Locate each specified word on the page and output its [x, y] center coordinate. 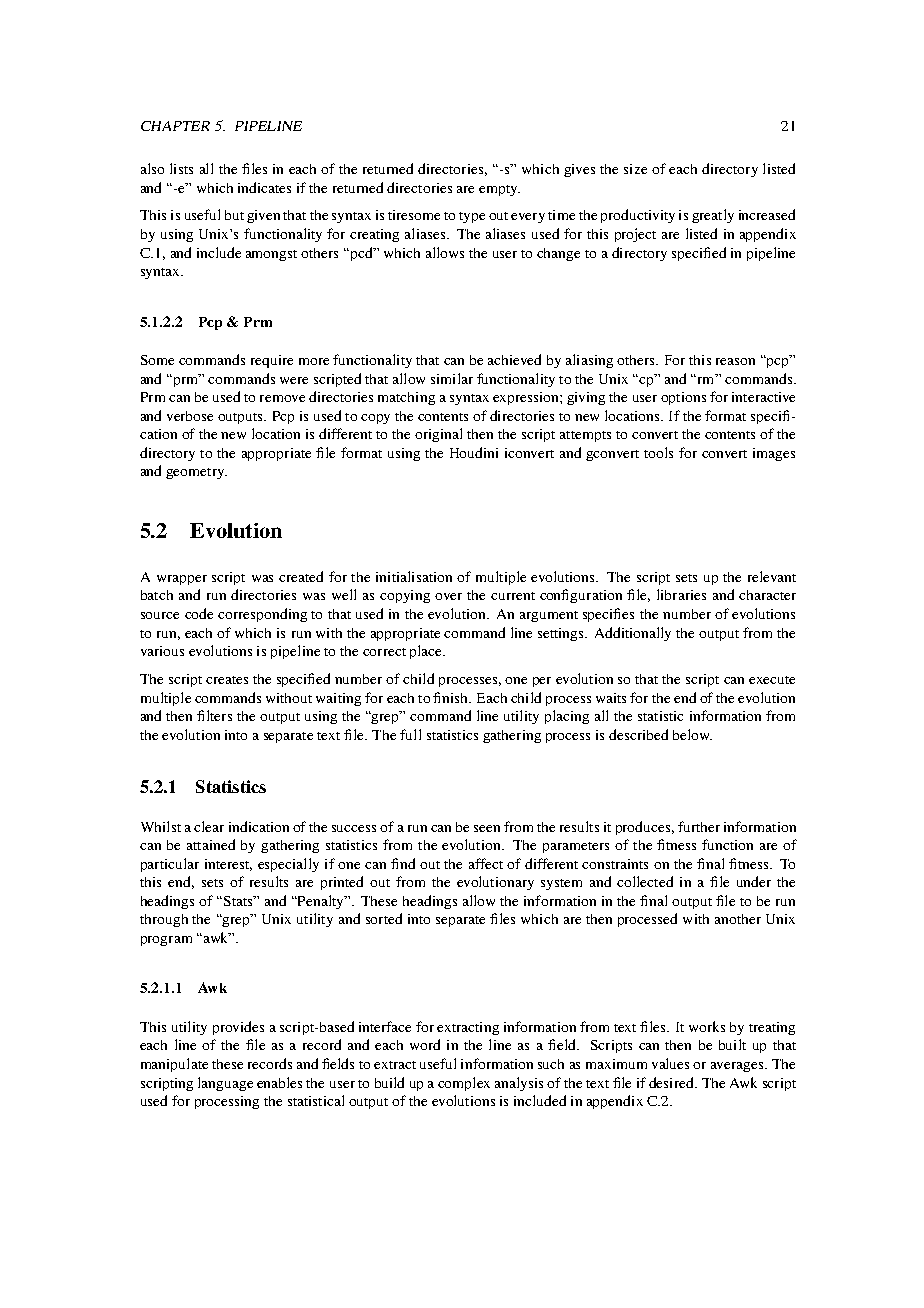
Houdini [474, 452]
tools [658, 452]
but [234, 215]
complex [464, 1084]
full [410, 734]
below [692, 734]
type [472, 217]
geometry [196, 473]
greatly [713, 216]
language [225, 1084]
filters [214, 715]
